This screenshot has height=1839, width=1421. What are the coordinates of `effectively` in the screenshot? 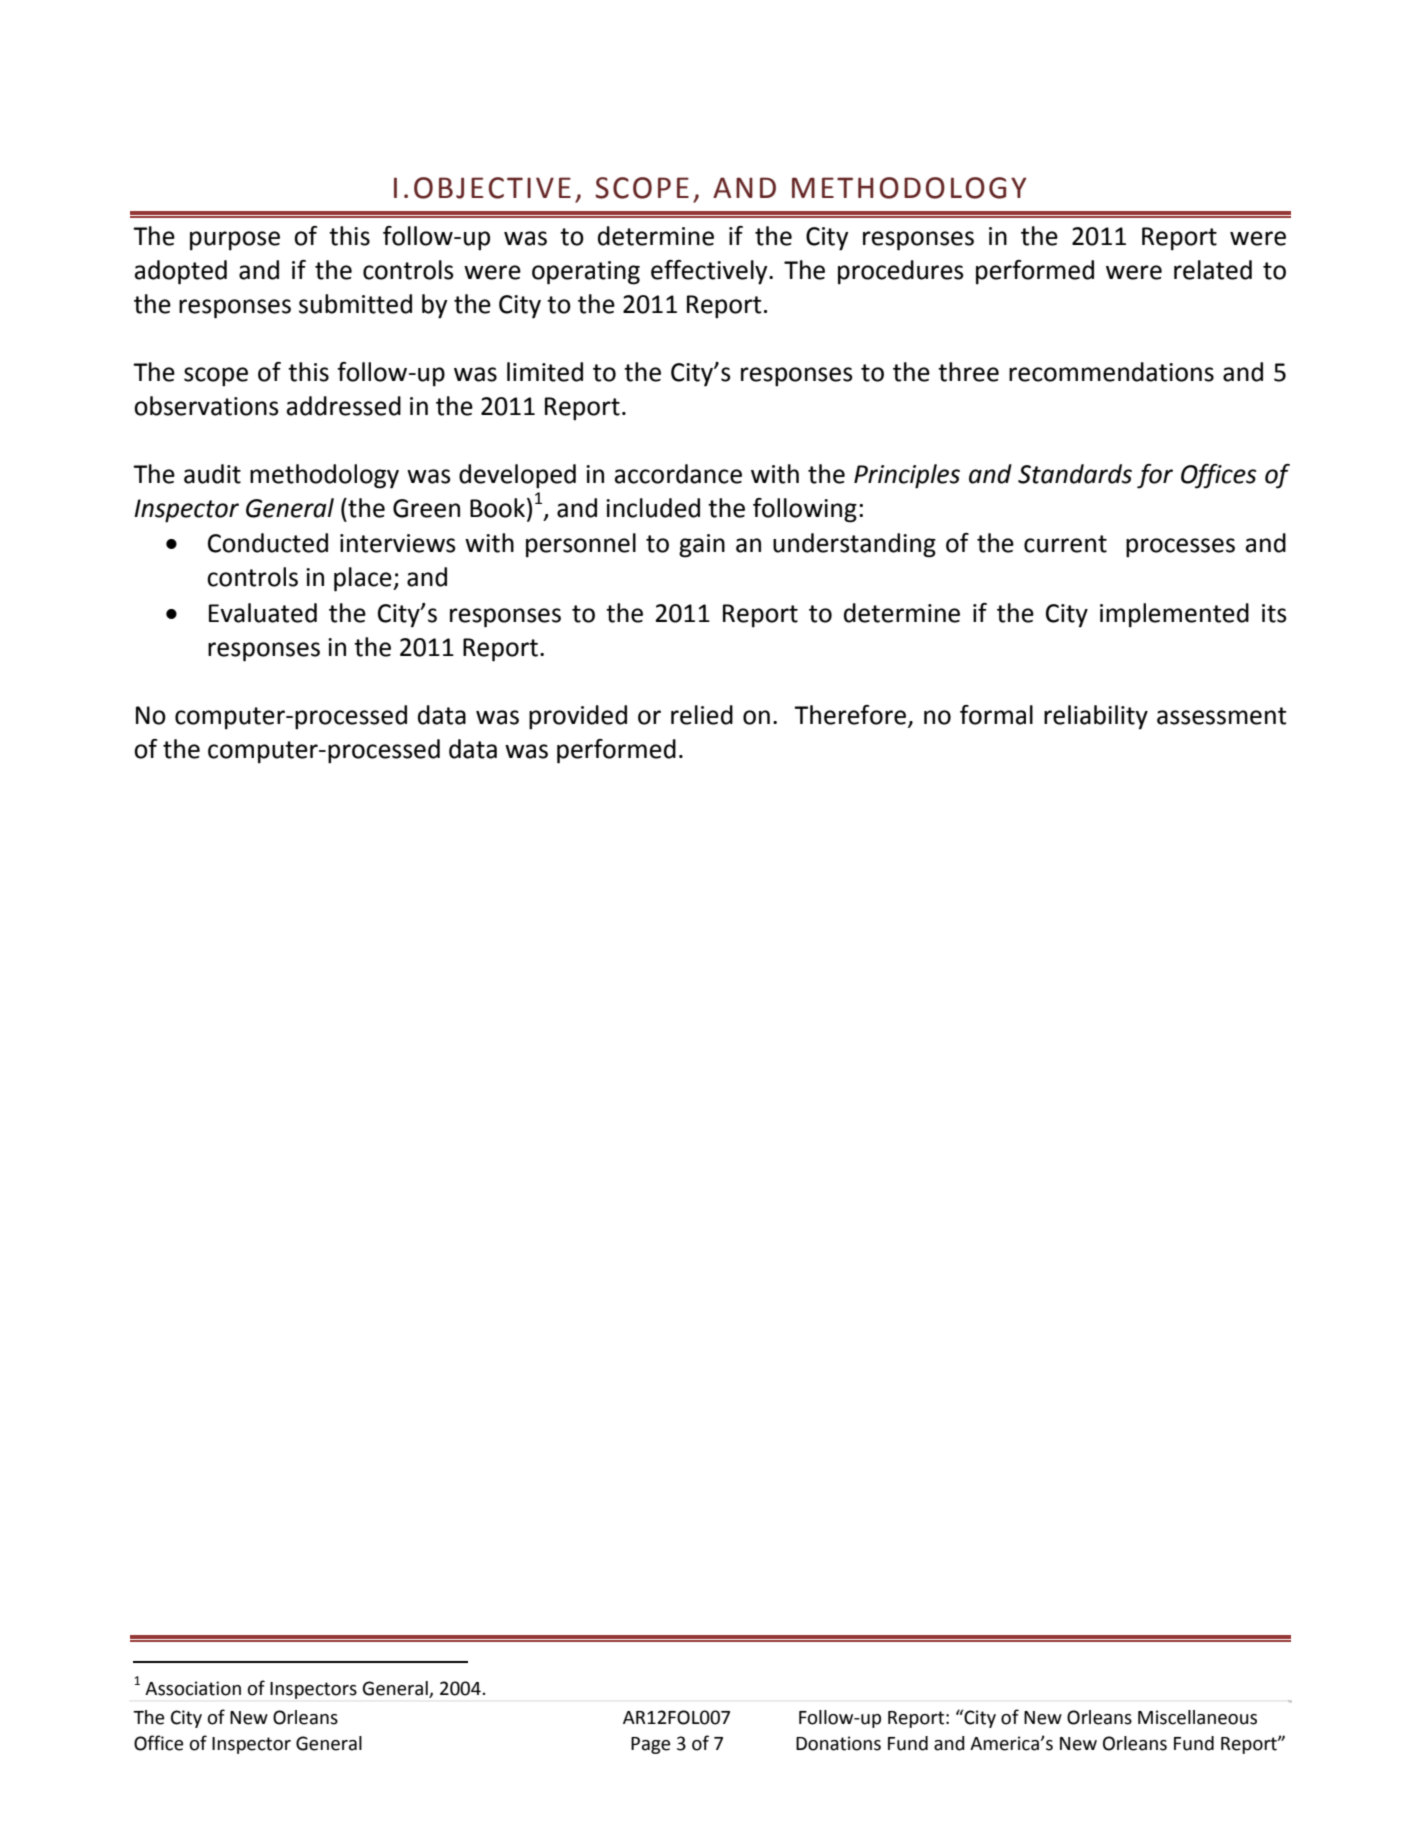 It's located at (710, 272).
